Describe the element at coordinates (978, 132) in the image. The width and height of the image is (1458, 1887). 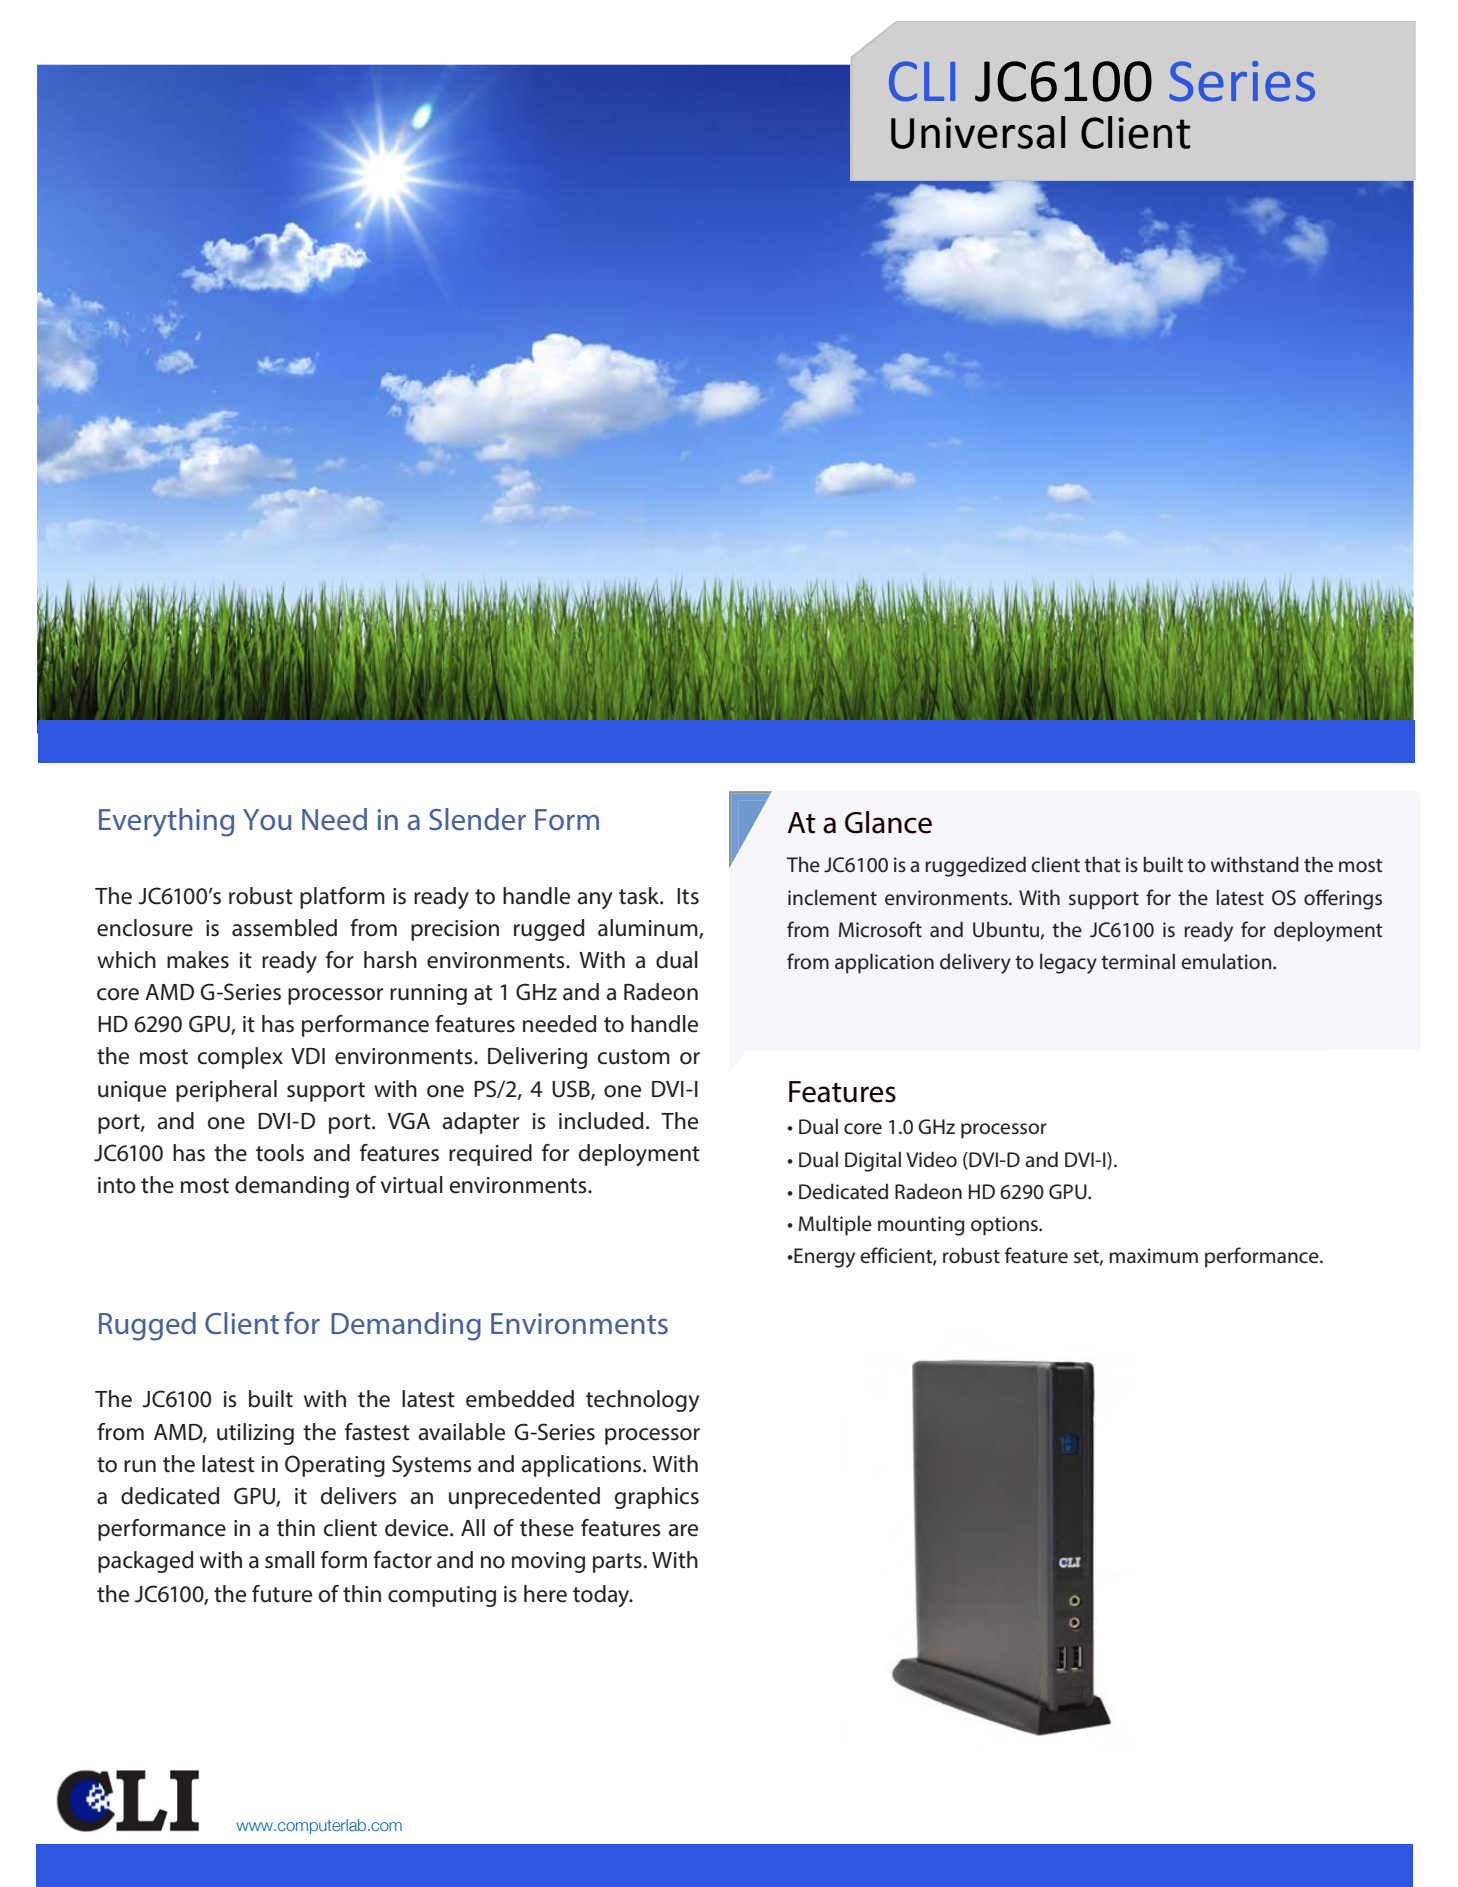
I see `Universal` at that location.
